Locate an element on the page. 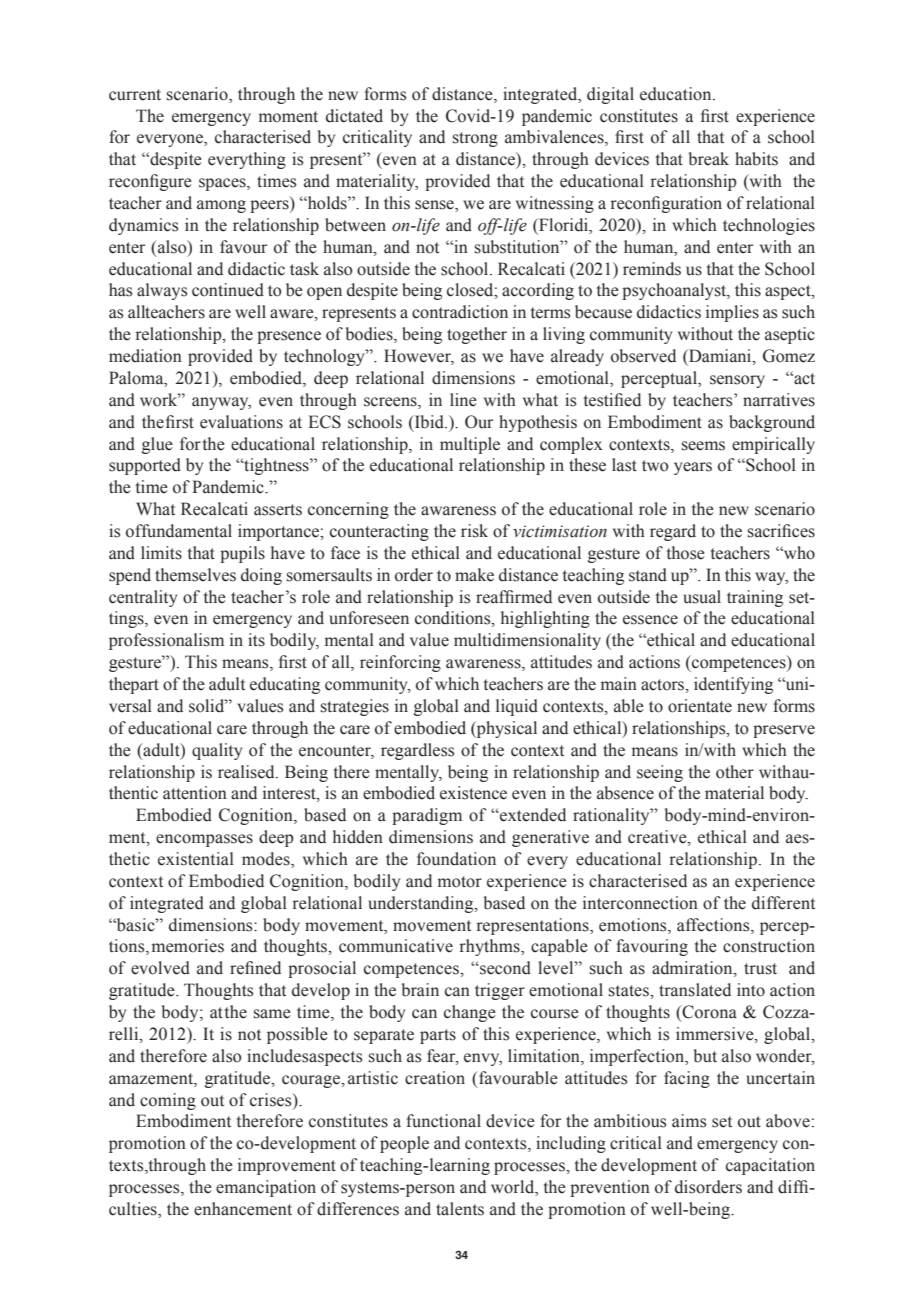  talents is located at coordinates (460, 1209).
